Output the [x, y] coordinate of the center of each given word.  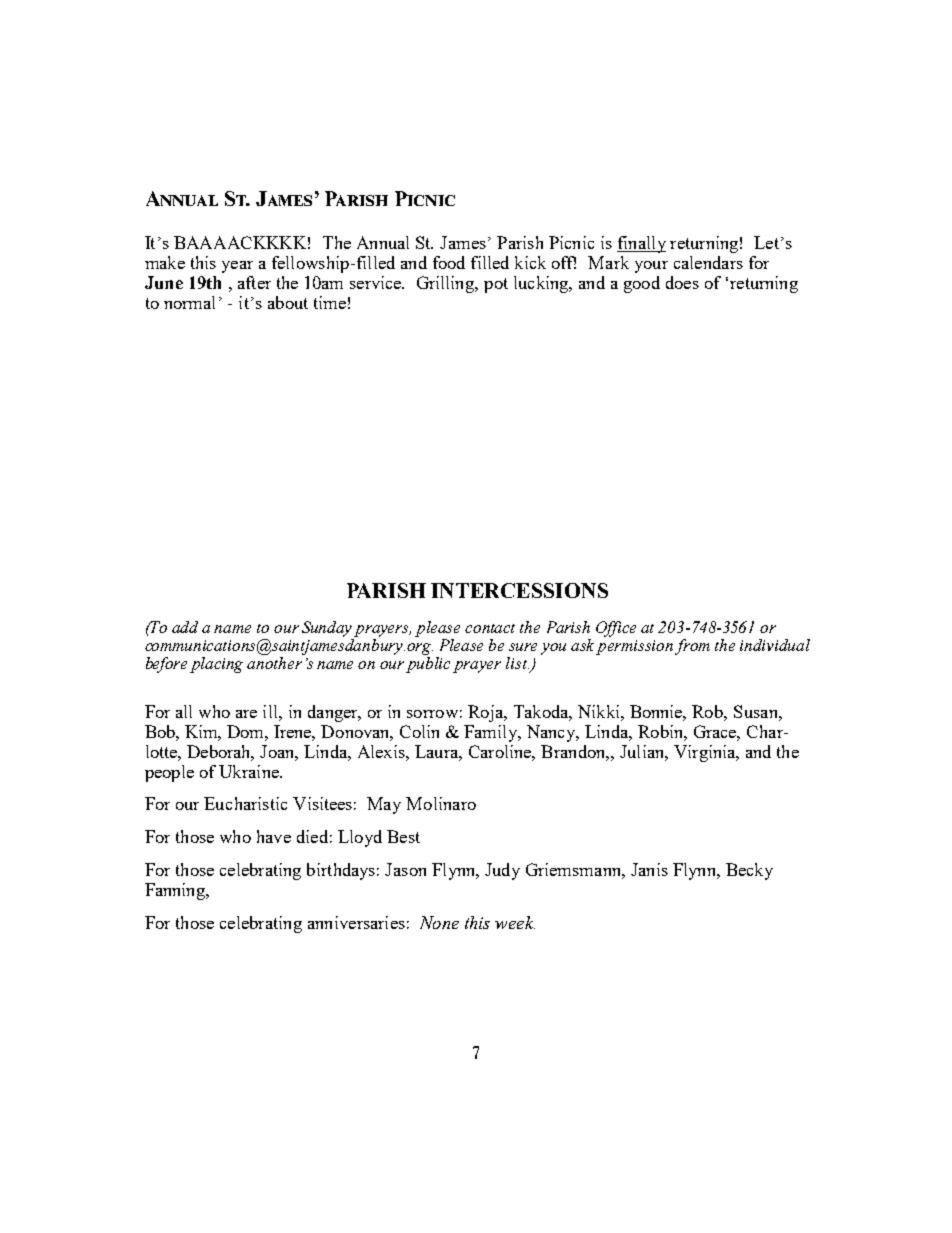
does [682, 282]
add [185, 627]
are [246, 714]
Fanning [176, 891]
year [237, 267]
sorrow [432, 714]
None [439, 922]
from [692, 647]
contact [490, 628]
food [449, 262]
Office [616, 629]
